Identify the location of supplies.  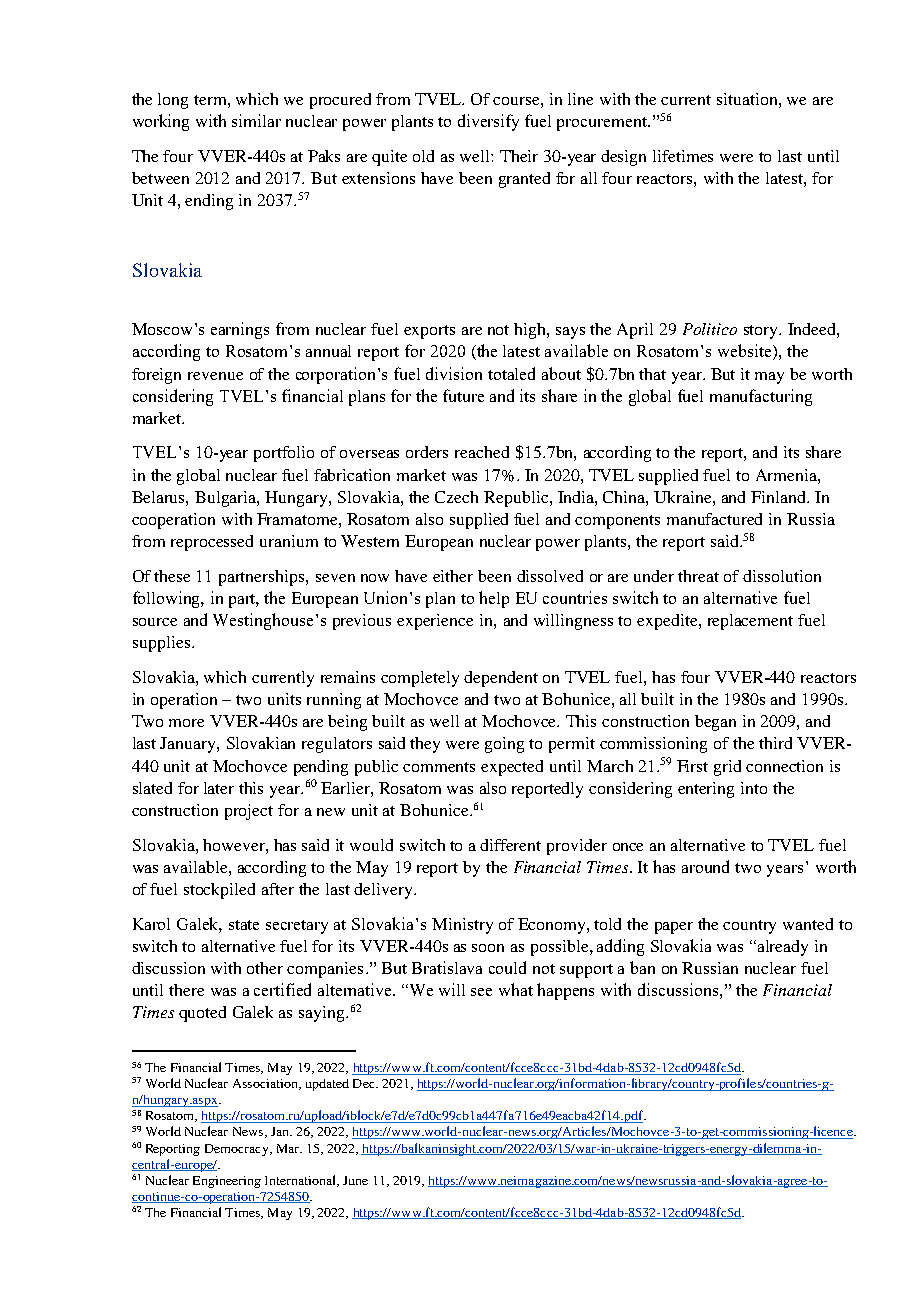
(161, 644).
